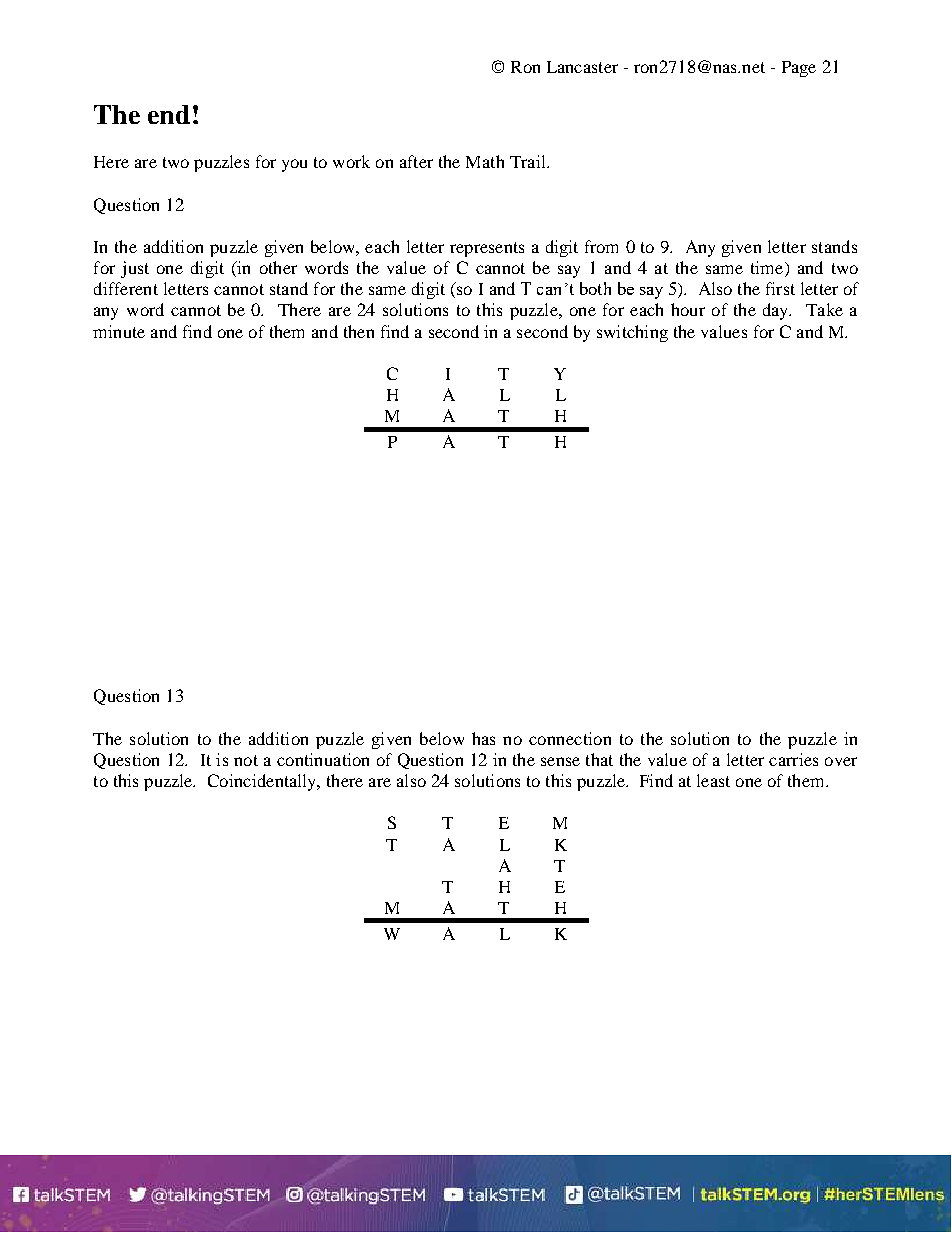 This image has height=1233, width=952. I want to click on Lancaster, so click(582, 67).
